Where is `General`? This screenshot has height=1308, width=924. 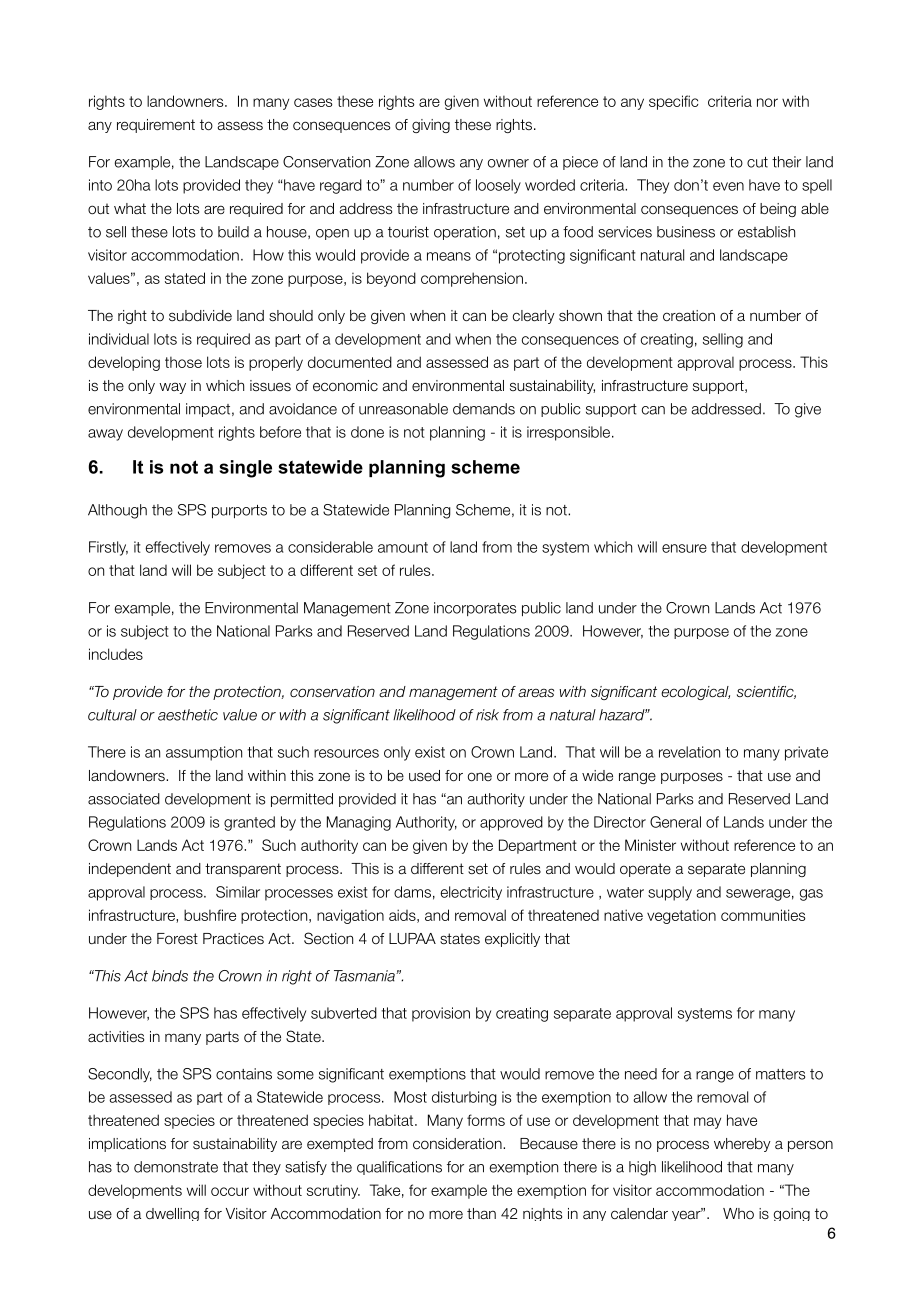
General is located at coordinates (675, 822).
